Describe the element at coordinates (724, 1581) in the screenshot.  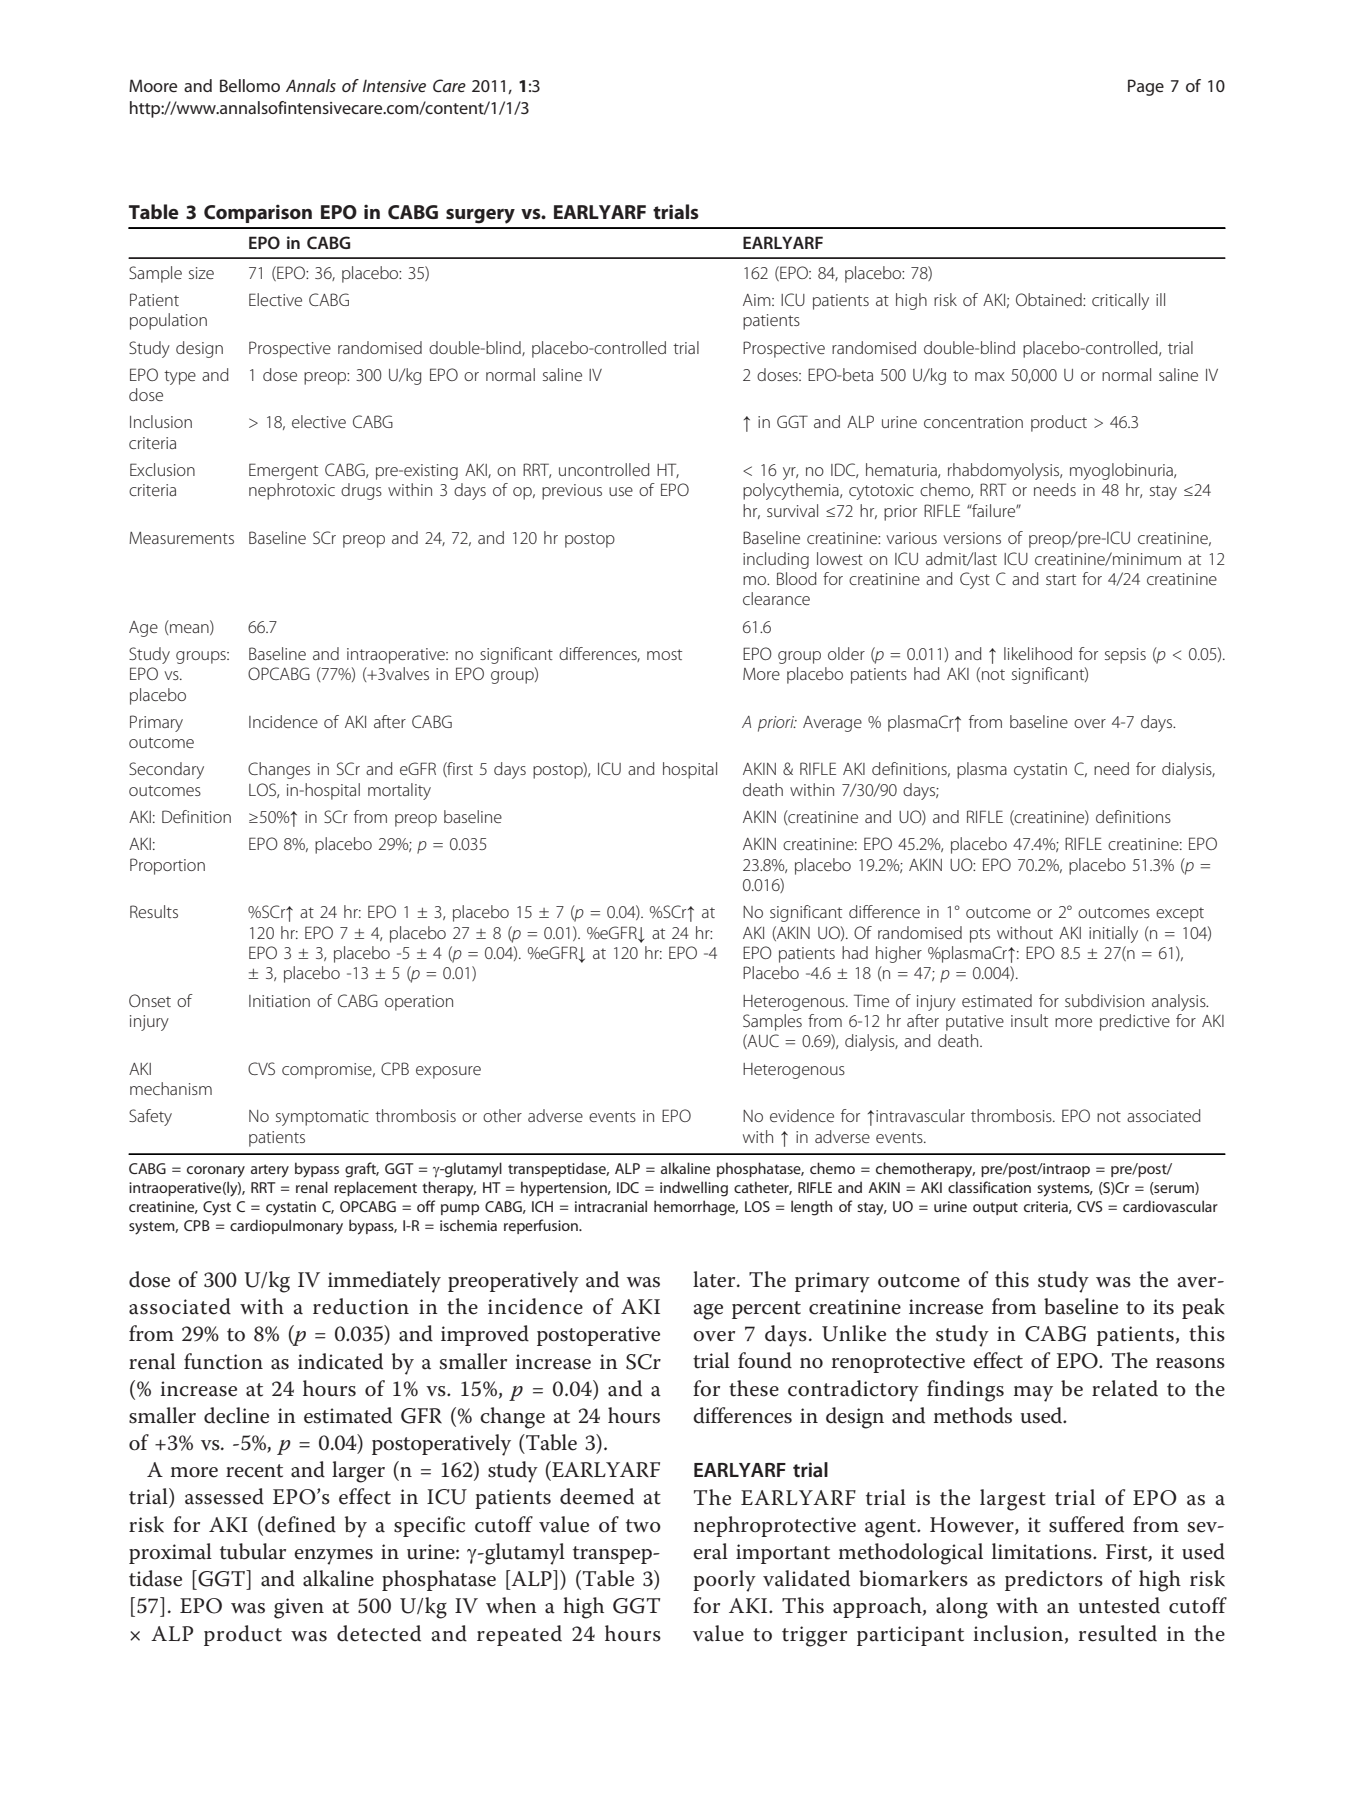
I see `poorly` at that location.
